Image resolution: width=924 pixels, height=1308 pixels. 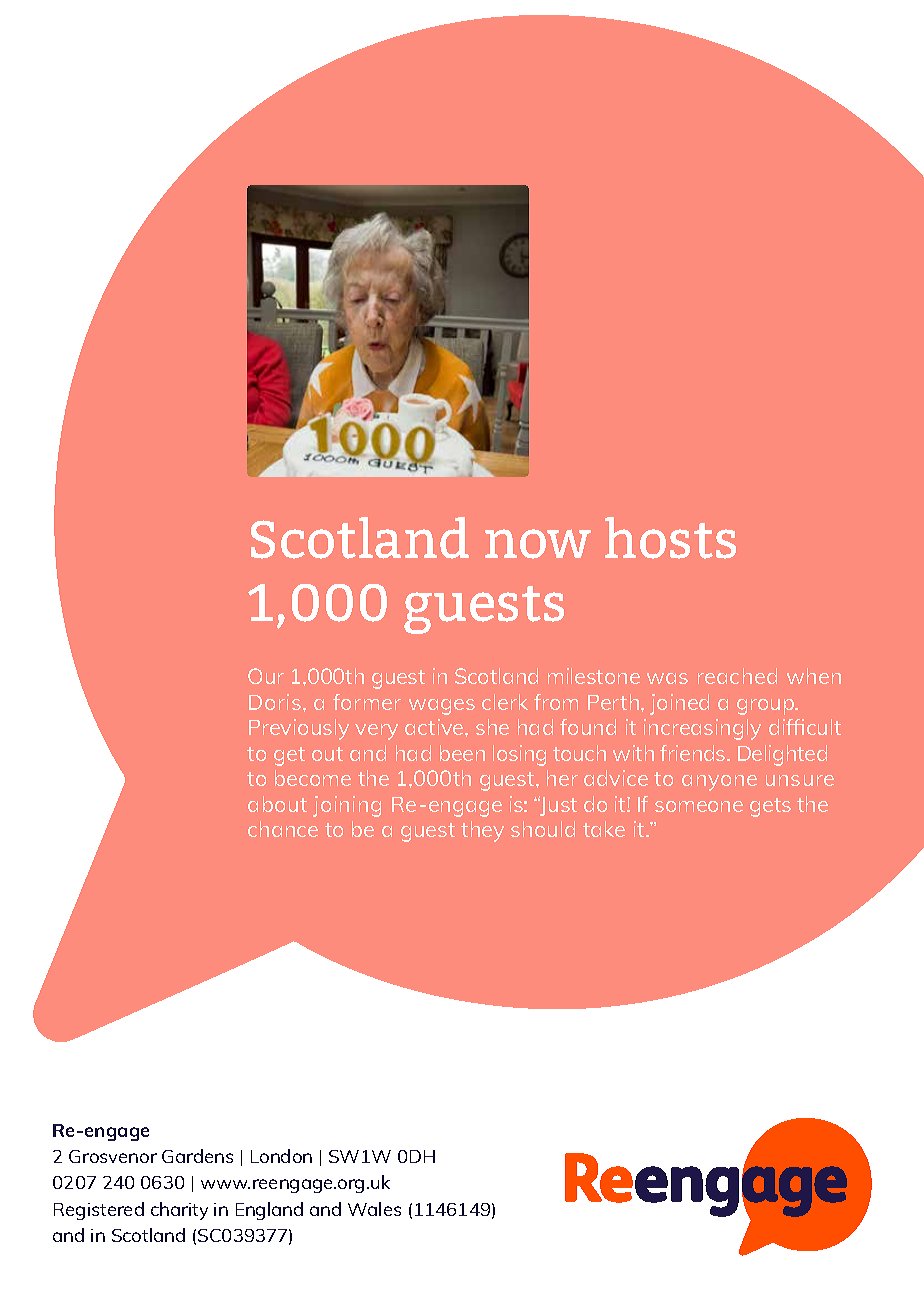 I want to click on chance, so click(x=283, y=829).
